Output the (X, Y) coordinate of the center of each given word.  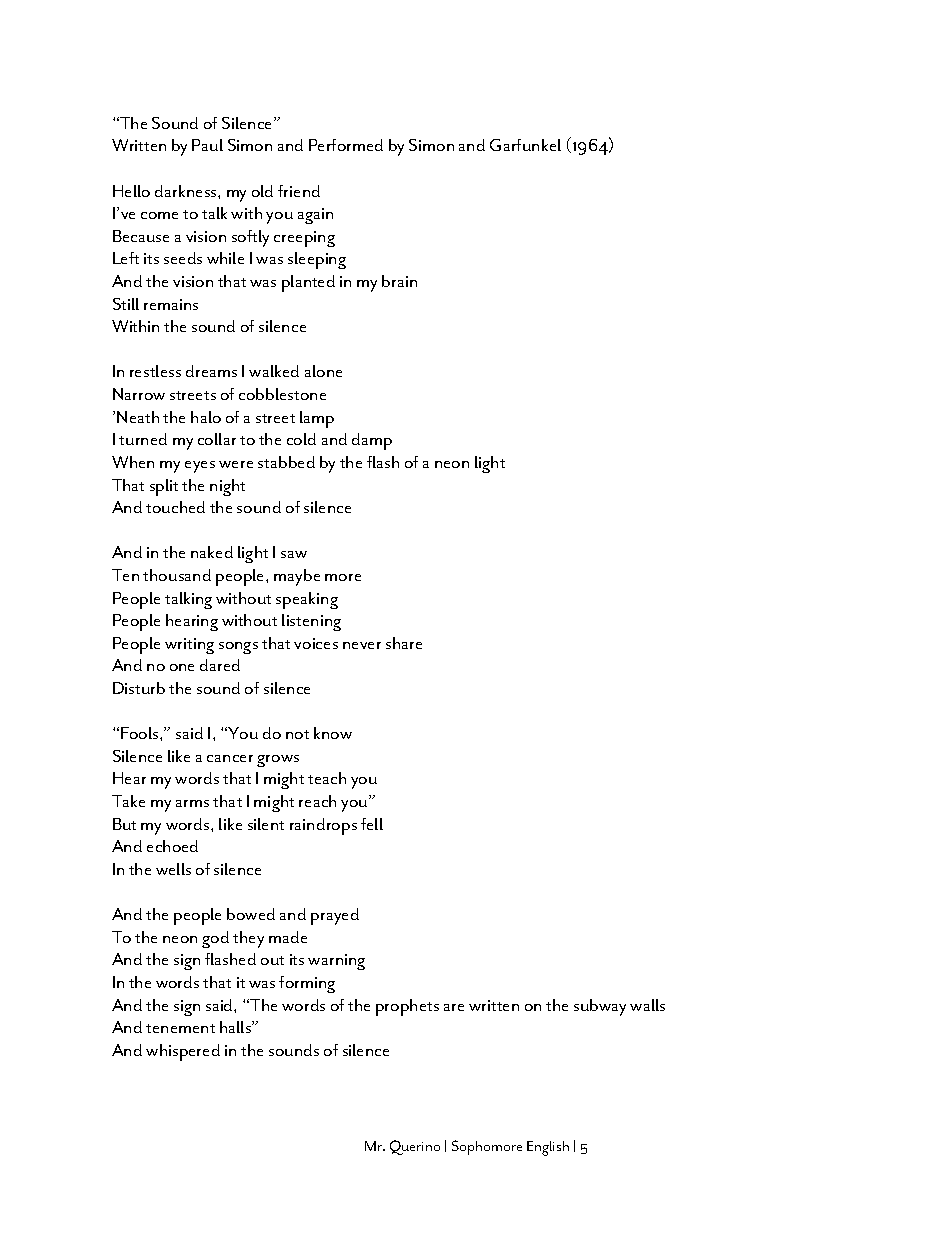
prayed (335, 916)
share (404, 643)
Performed (346, 145)
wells (173, 869)
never (362, 645)
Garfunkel (525, 145)
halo (206, 417)
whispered (183, 1052)
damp (372, 441)
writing (189, 646)
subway (600, 1007)
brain (399, 281)
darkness (187, 191)
